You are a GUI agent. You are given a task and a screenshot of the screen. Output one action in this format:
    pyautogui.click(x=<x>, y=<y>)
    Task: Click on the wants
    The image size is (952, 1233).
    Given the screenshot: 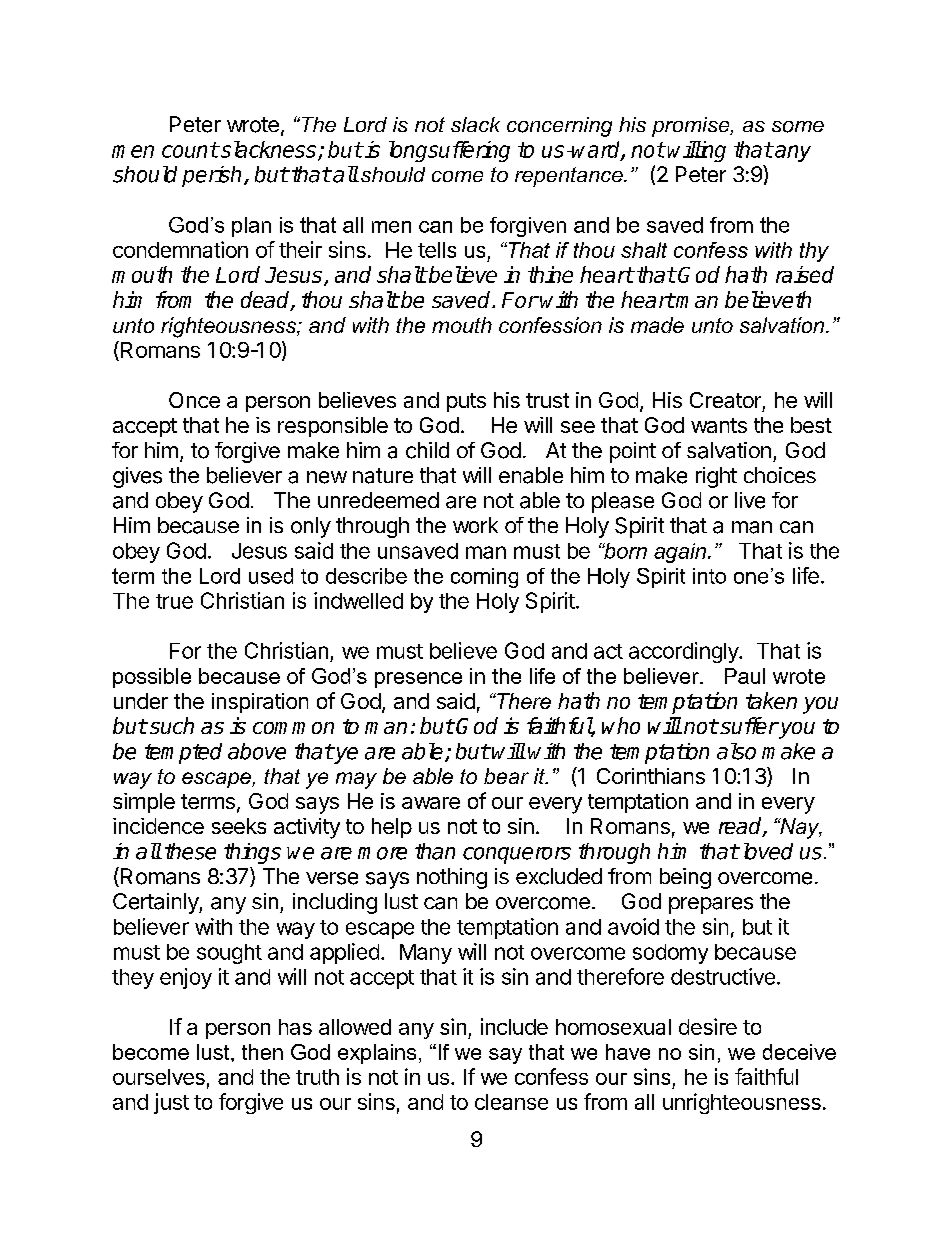 What is the action you would take?
    pyautogui.click(x=719, y=425)
